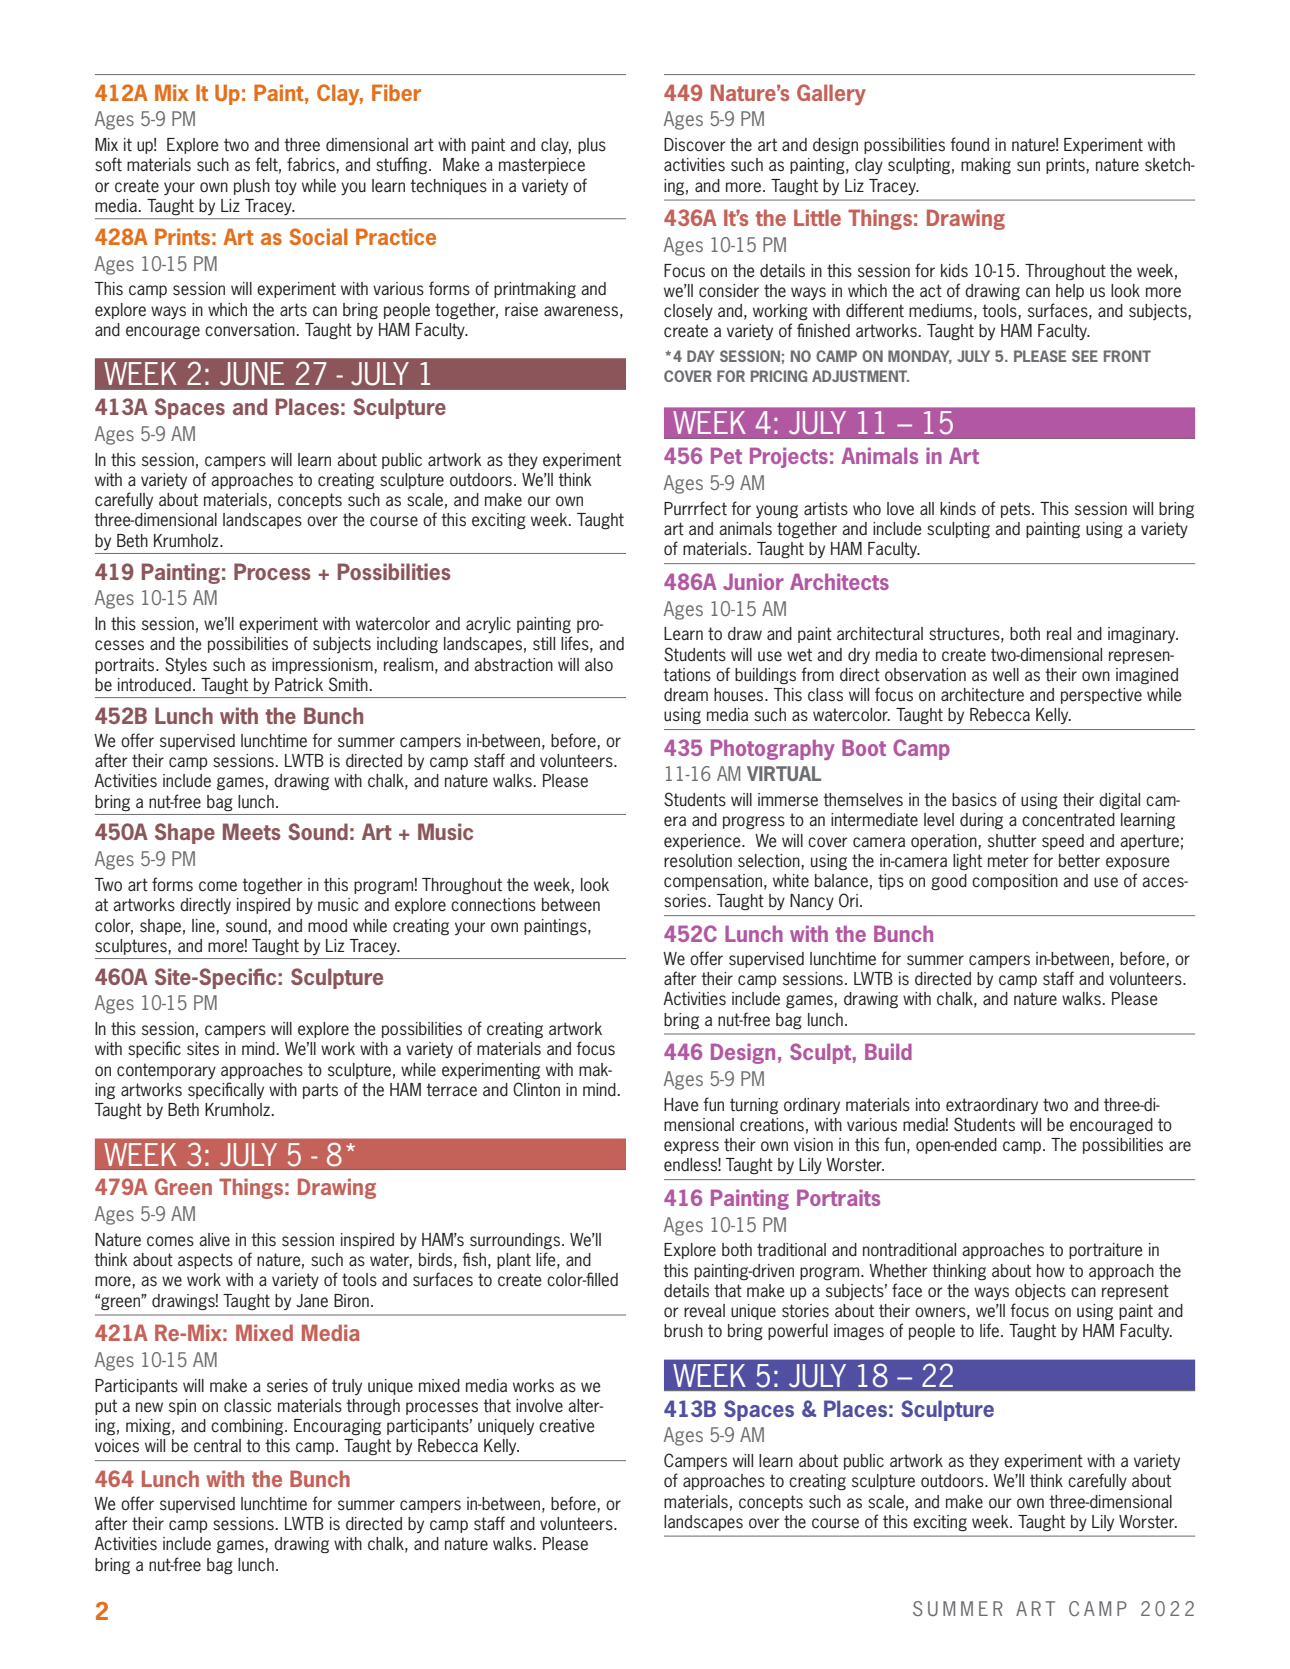 Image resolution: width=1290 pixels, height=1669 pixels. What do you see at coordinates (312, 164) in the screenshot?
I see `fabrics` at bounding box center [312, 164].
